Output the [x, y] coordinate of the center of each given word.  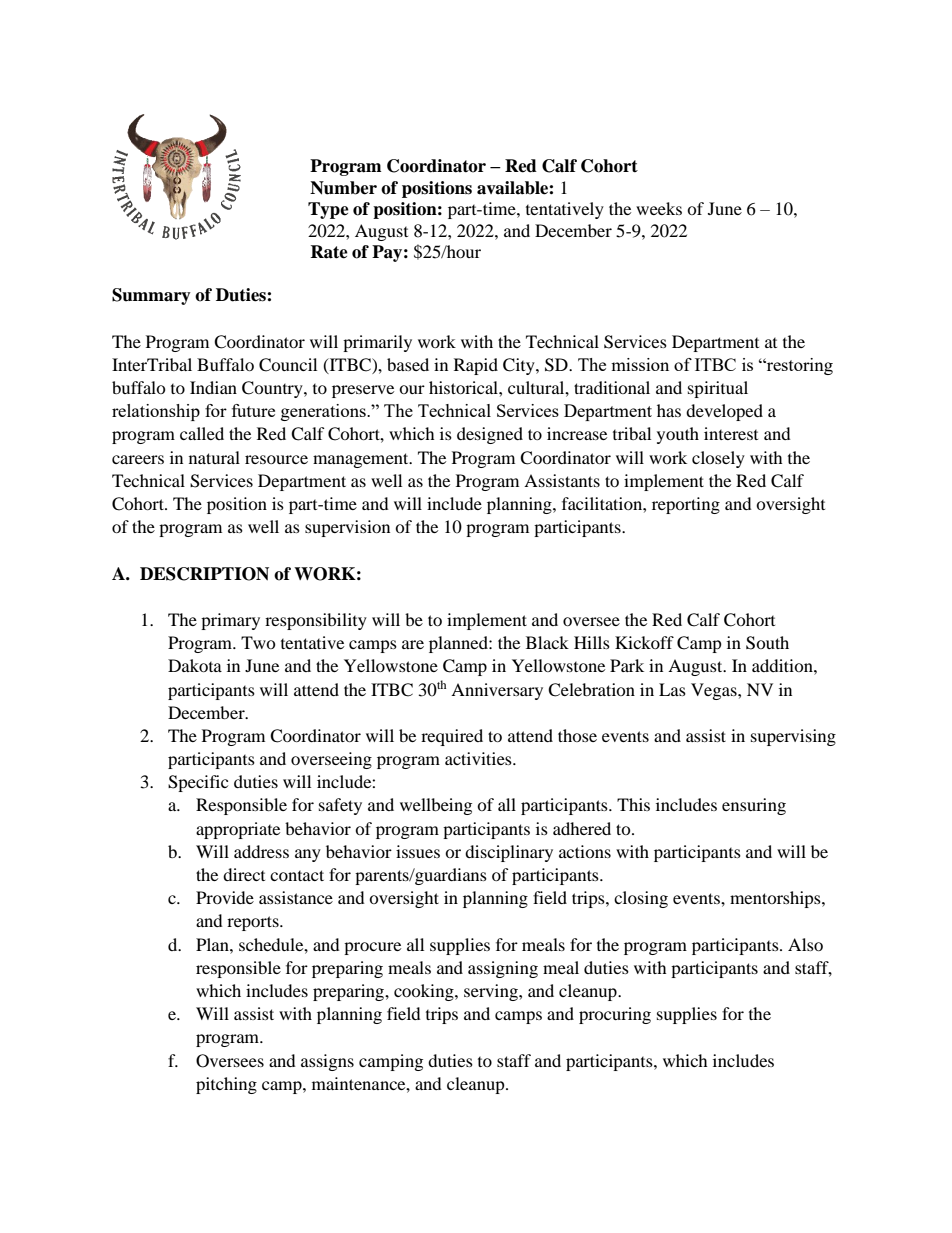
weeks [659, 208]
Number [343, 188]
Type [328, 210]
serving [492, 992]
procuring [615, 1015]
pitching [226, 1085]
